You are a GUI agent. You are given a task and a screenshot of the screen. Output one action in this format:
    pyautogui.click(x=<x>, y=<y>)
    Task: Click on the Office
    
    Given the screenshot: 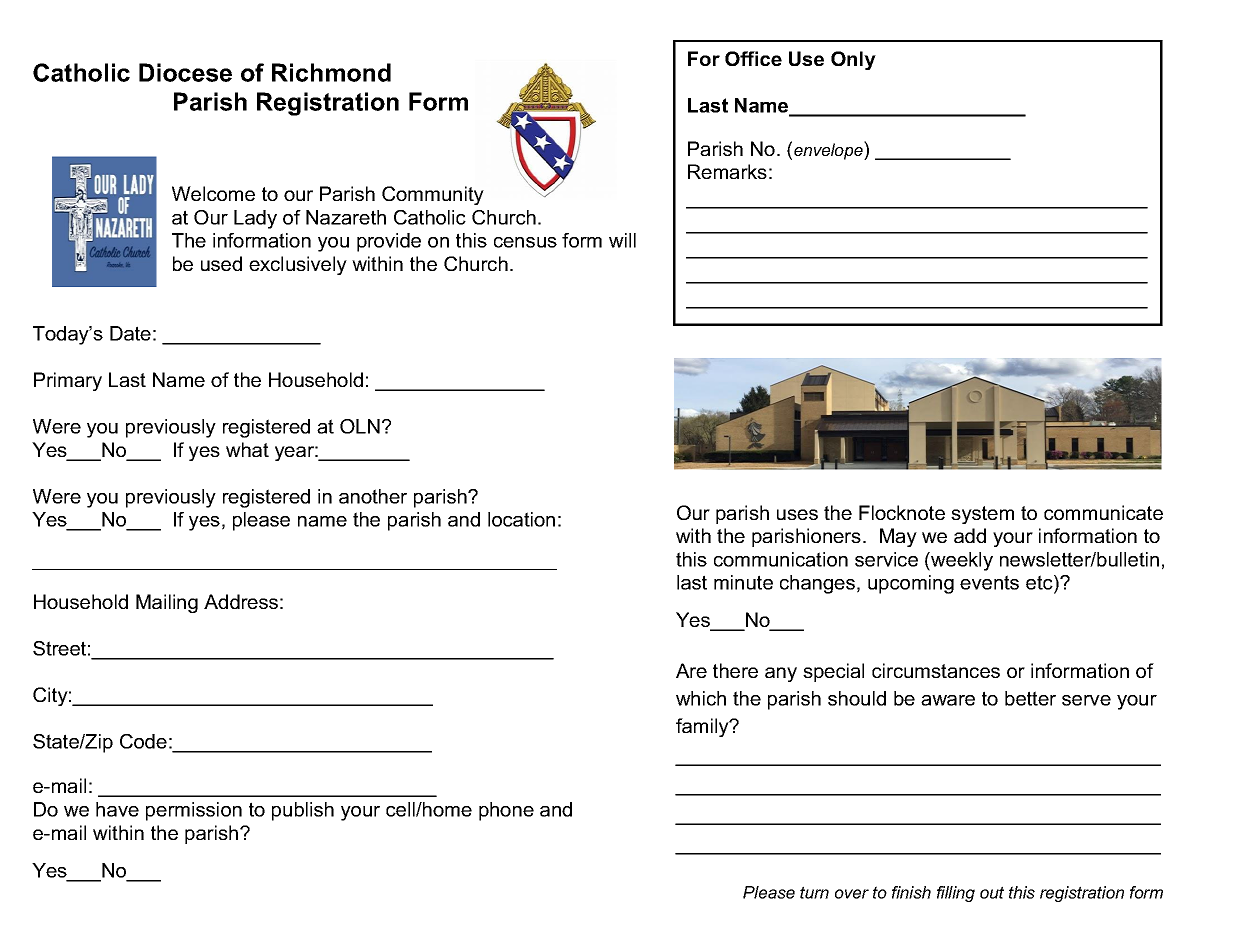 What is the action you would take?
    pyautogui.click(x=753, y=58)
